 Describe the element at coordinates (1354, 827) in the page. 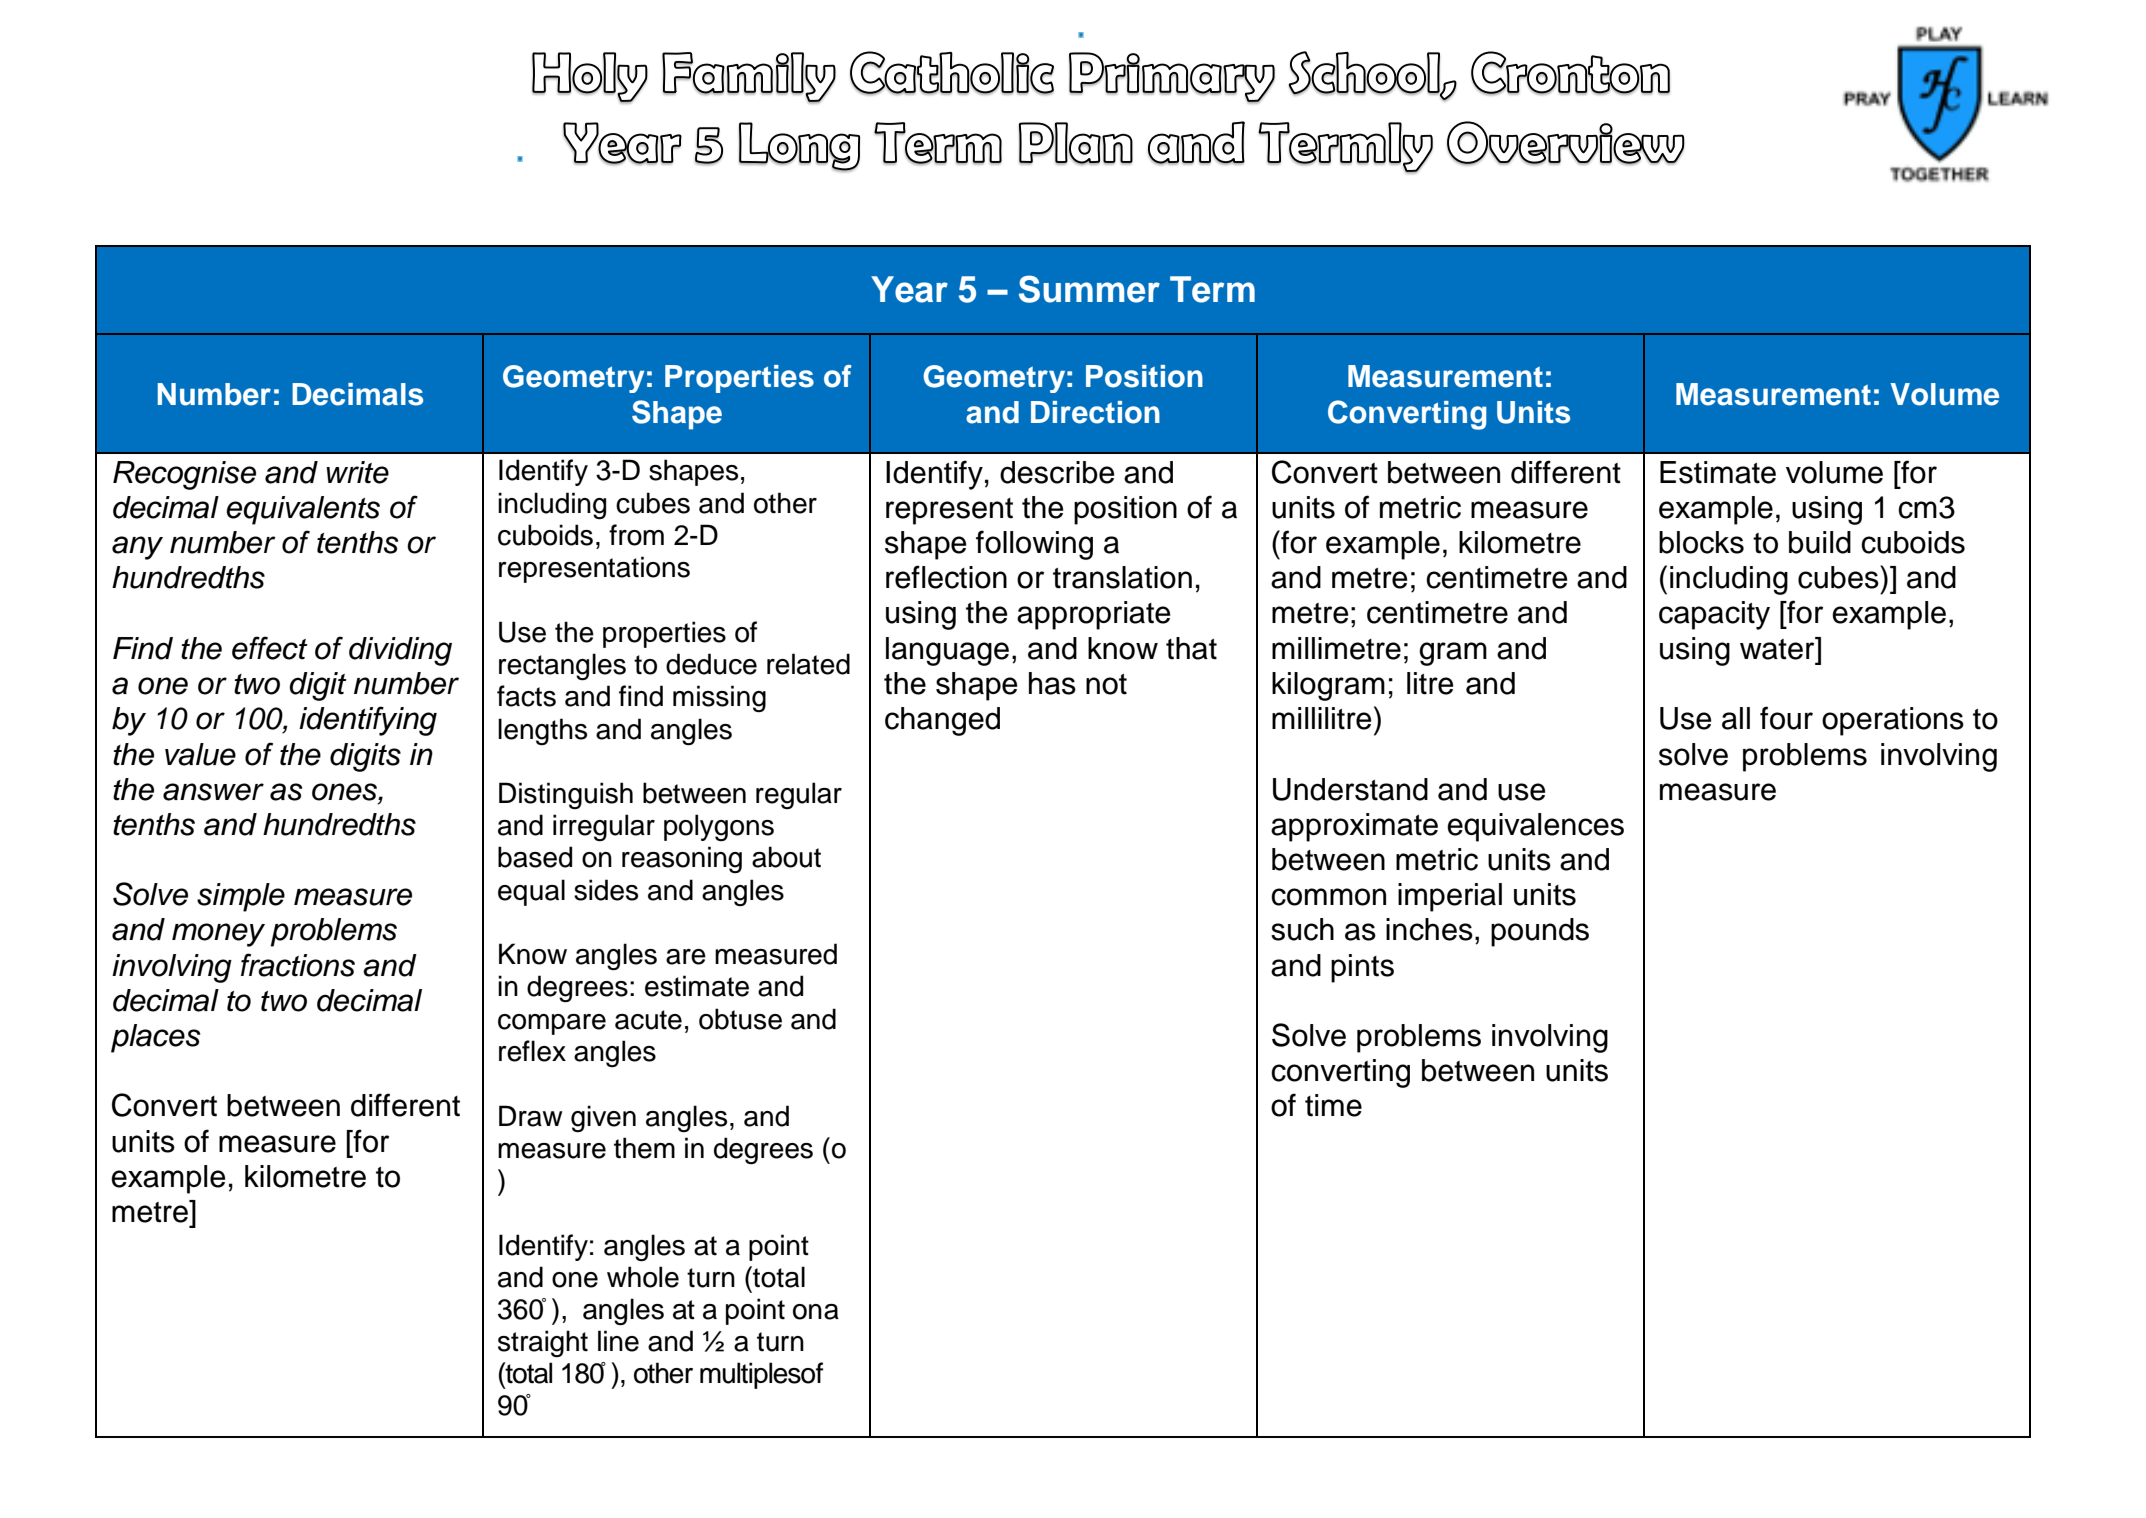

I see `approximate` at that location.
